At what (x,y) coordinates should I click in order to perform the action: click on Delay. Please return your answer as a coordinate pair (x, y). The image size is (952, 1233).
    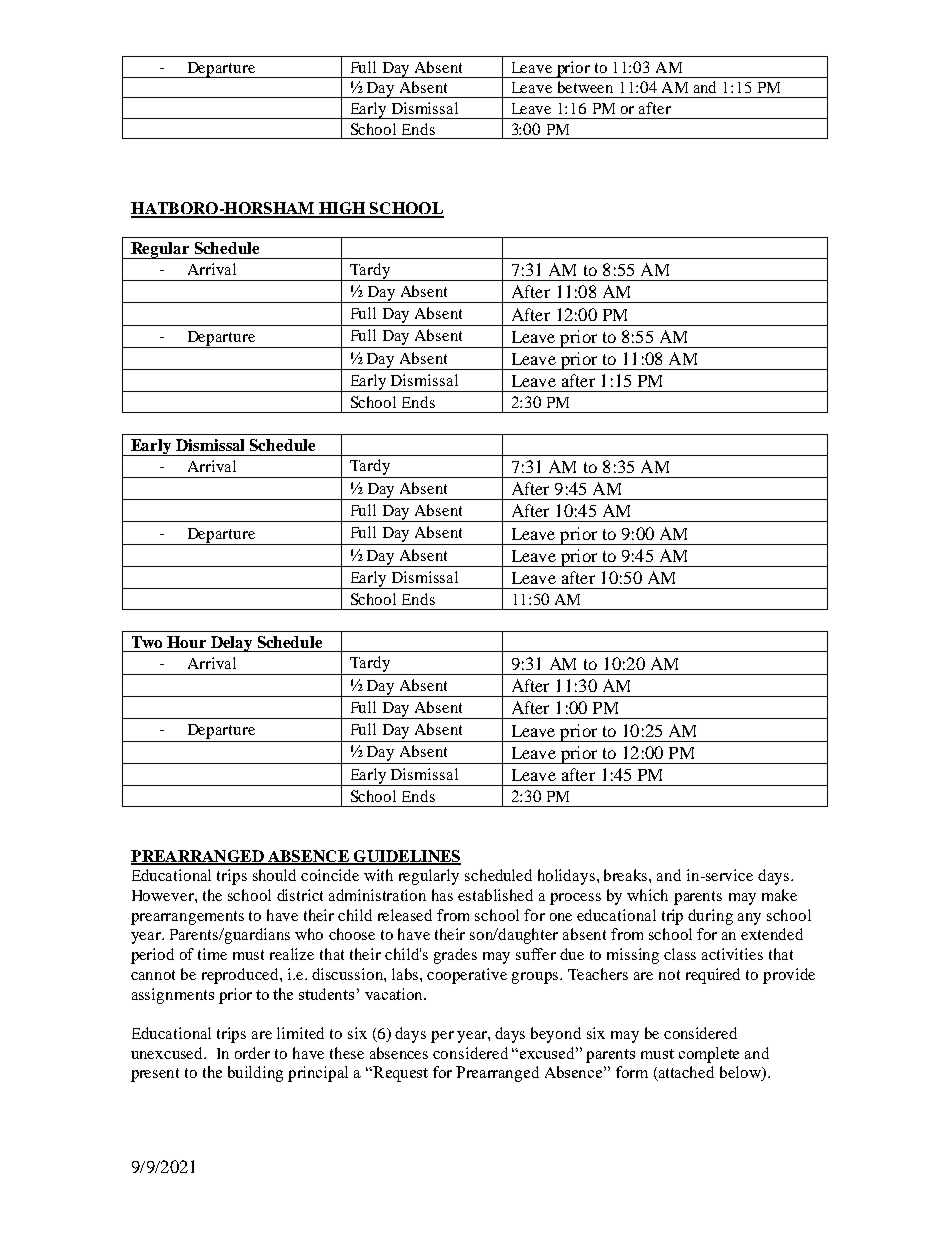
    Looking at the image, I should click on (232, 644).
